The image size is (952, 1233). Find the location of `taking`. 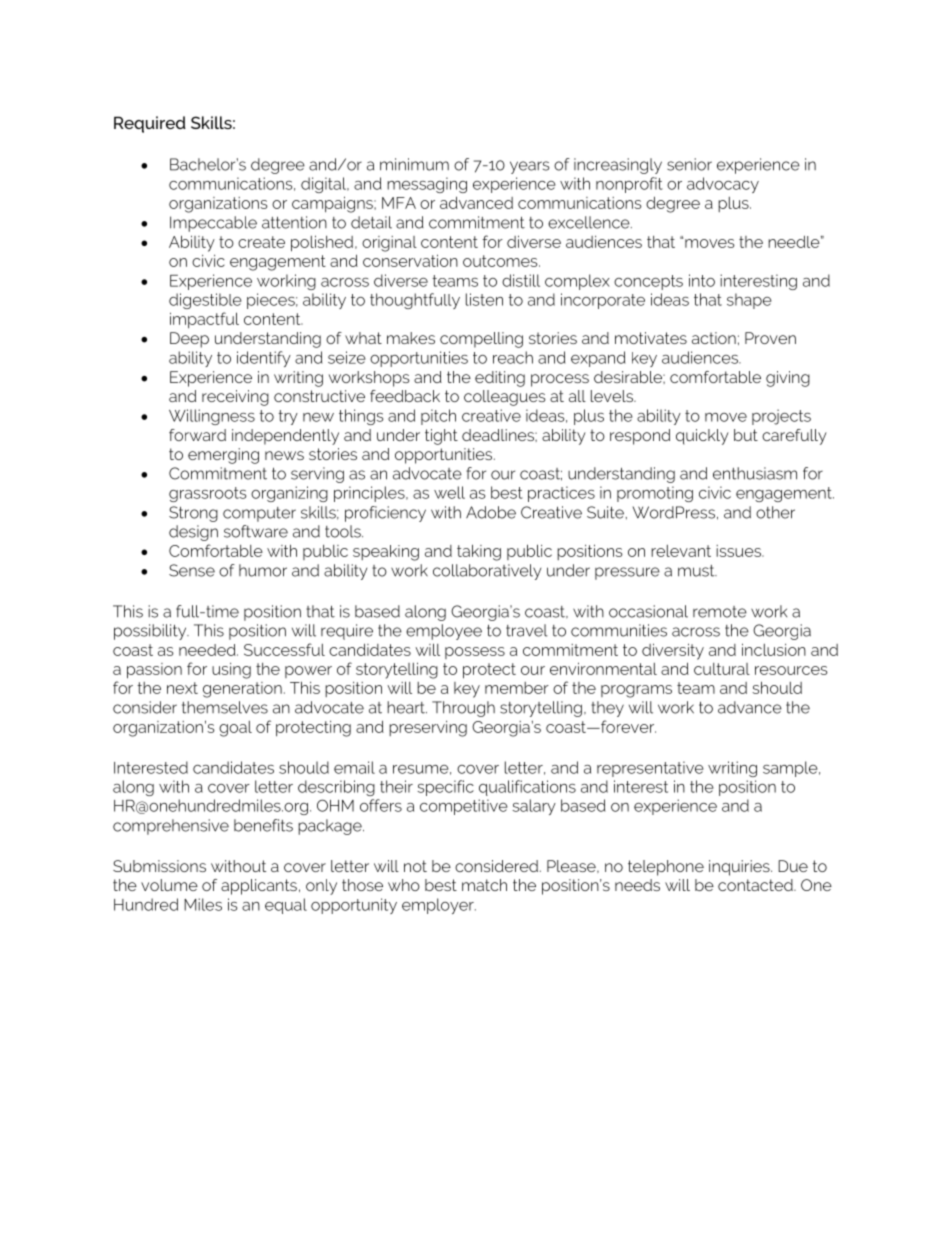

taking is located at coordinates (479, 552).
